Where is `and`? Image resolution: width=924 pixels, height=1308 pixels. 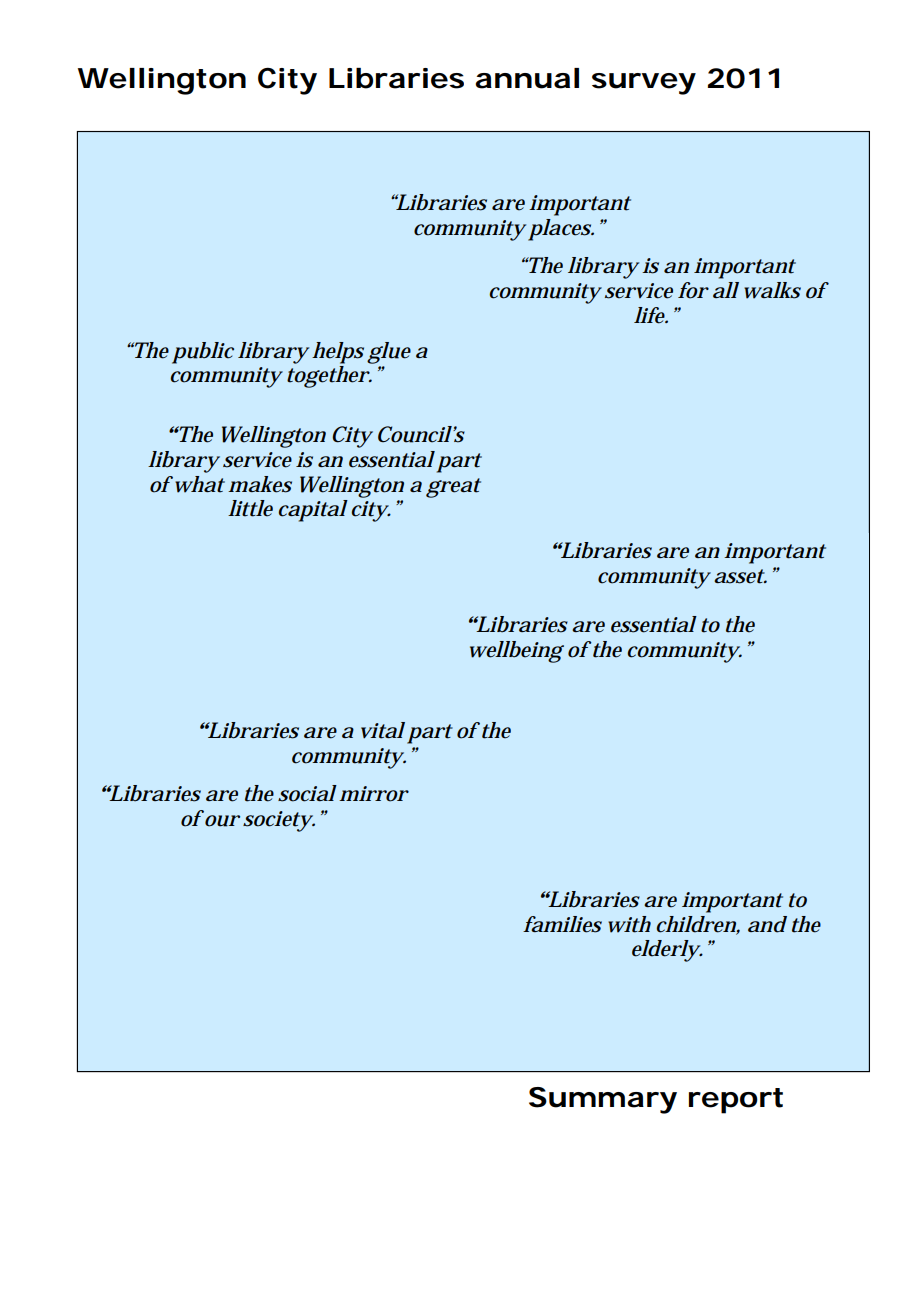 and is located at coordinates (767, 924).
